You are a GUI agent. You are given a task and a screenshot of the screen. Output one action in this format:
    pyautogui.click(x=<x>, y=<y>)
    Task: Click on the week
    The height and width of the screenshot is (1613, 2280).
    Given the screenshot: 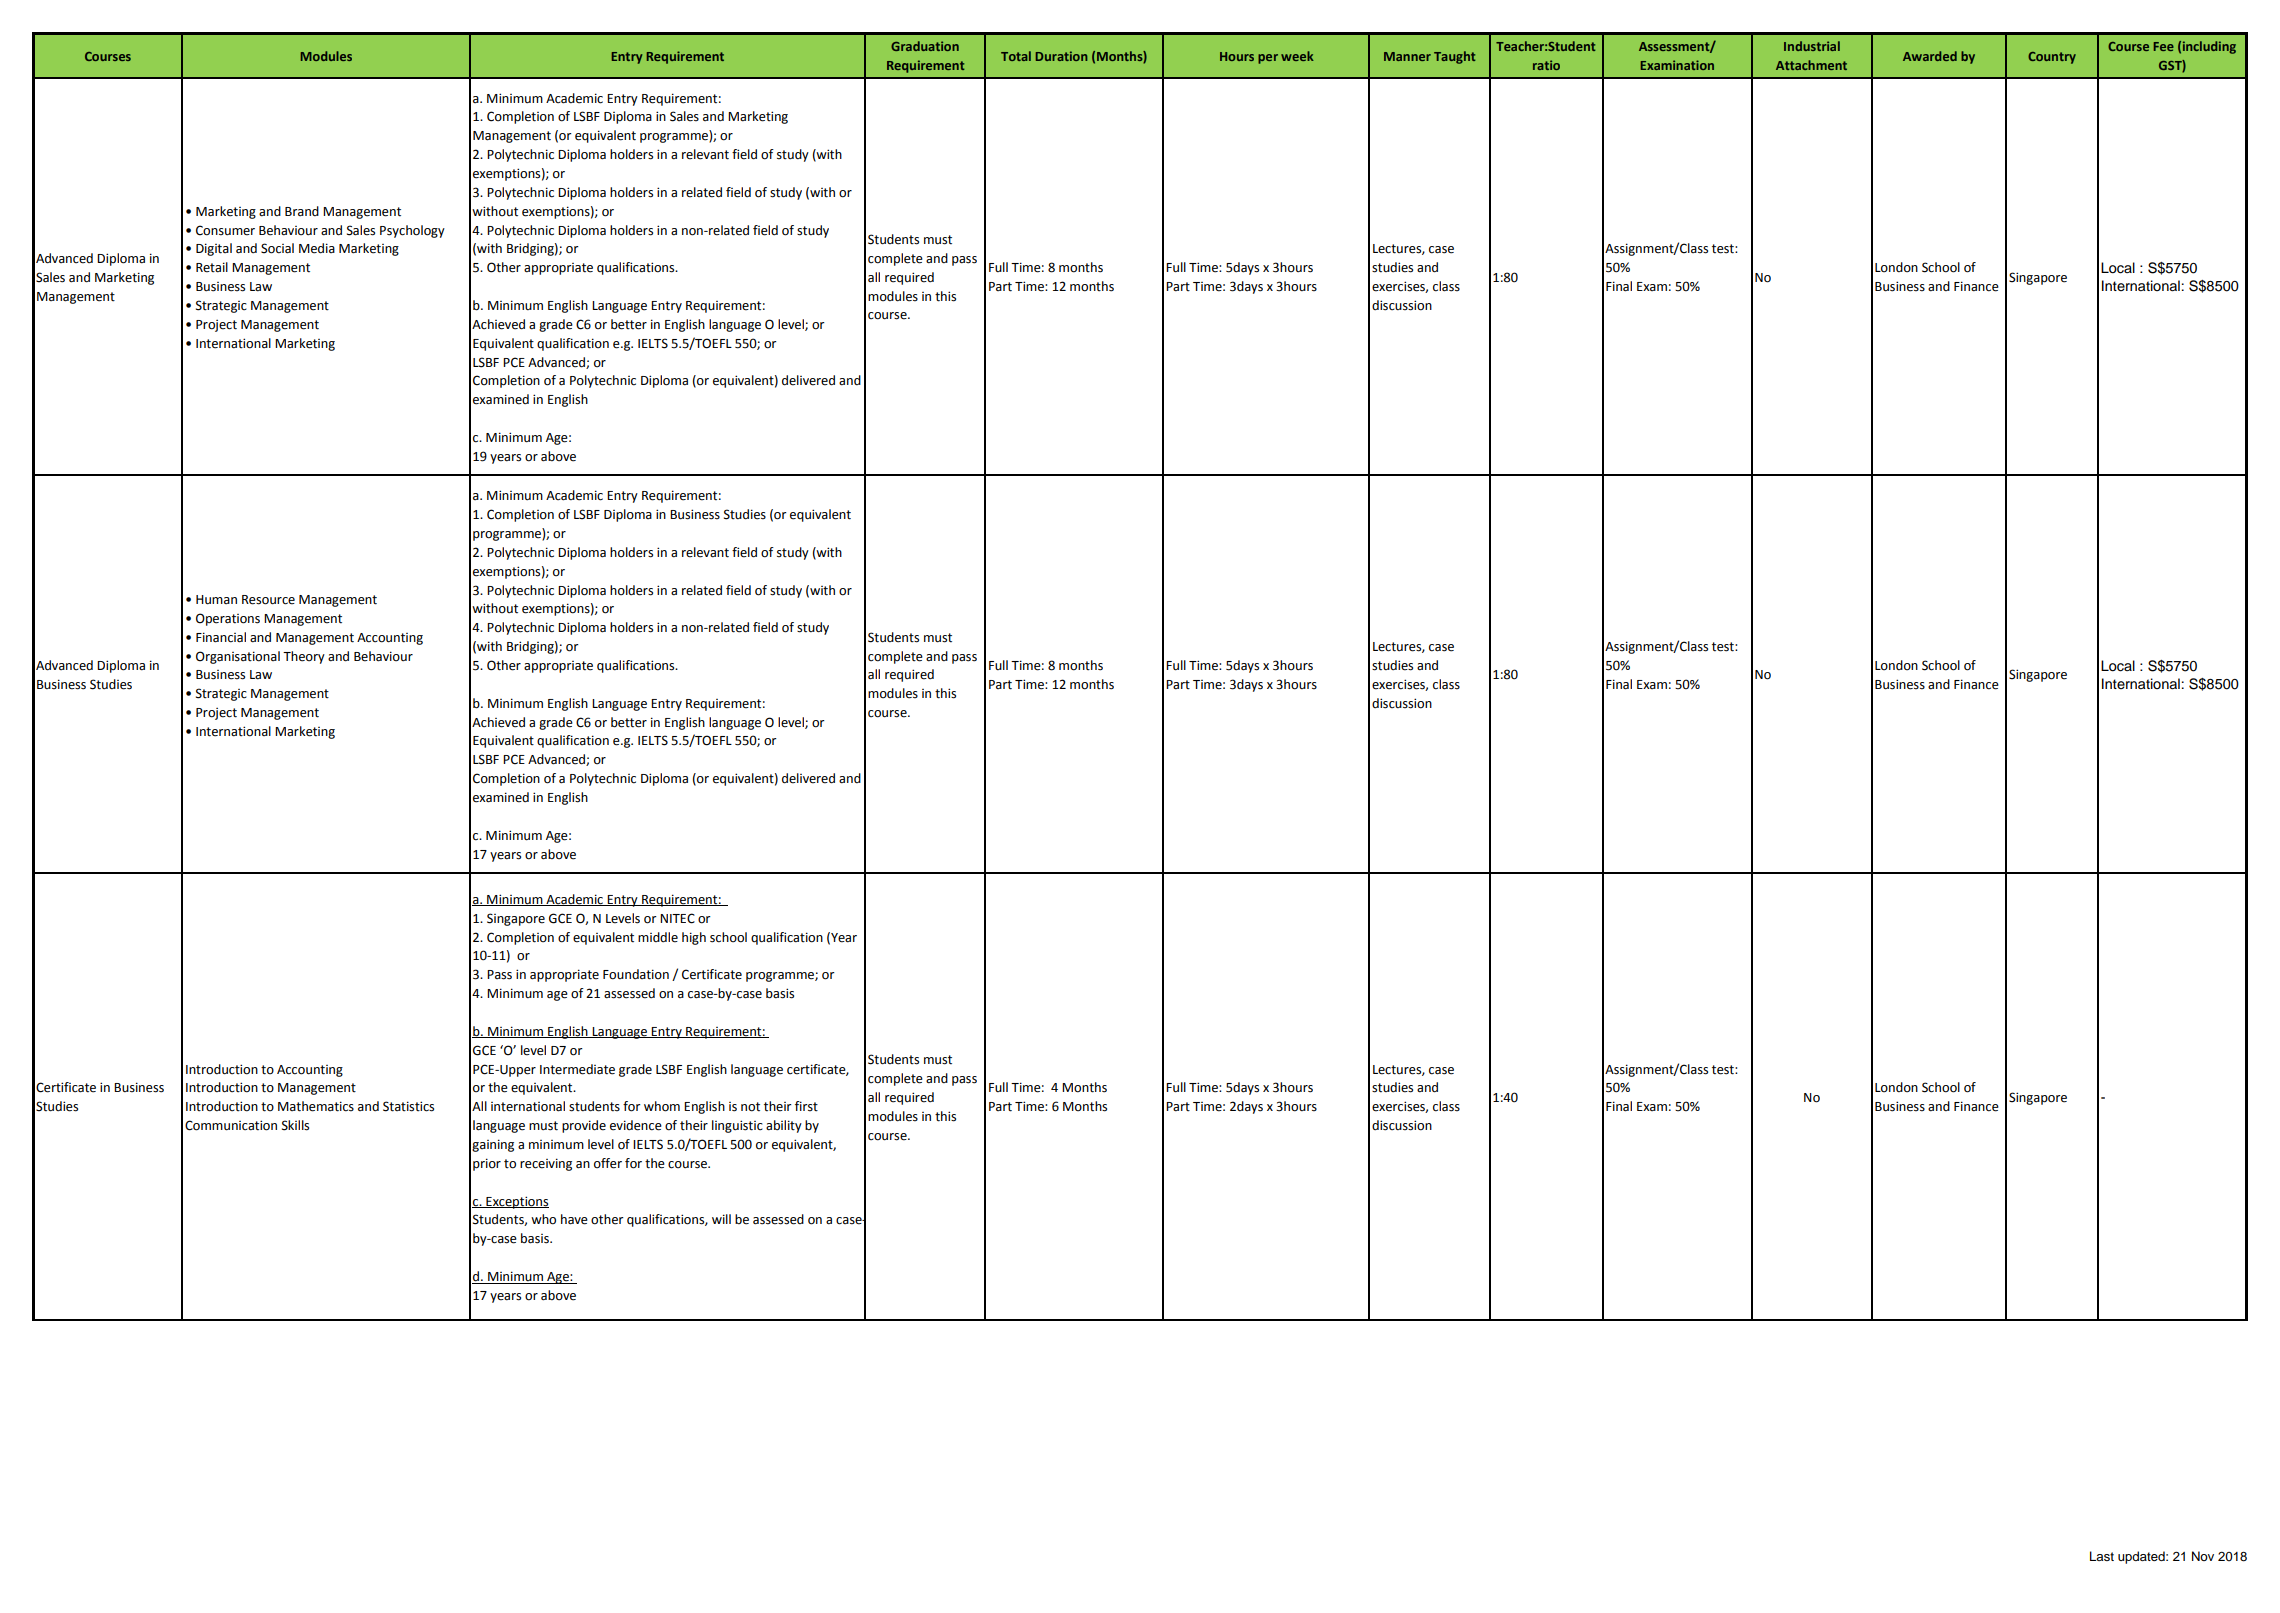 What is the action you would take?
    pyautogui.click(x=1297, y=56)
